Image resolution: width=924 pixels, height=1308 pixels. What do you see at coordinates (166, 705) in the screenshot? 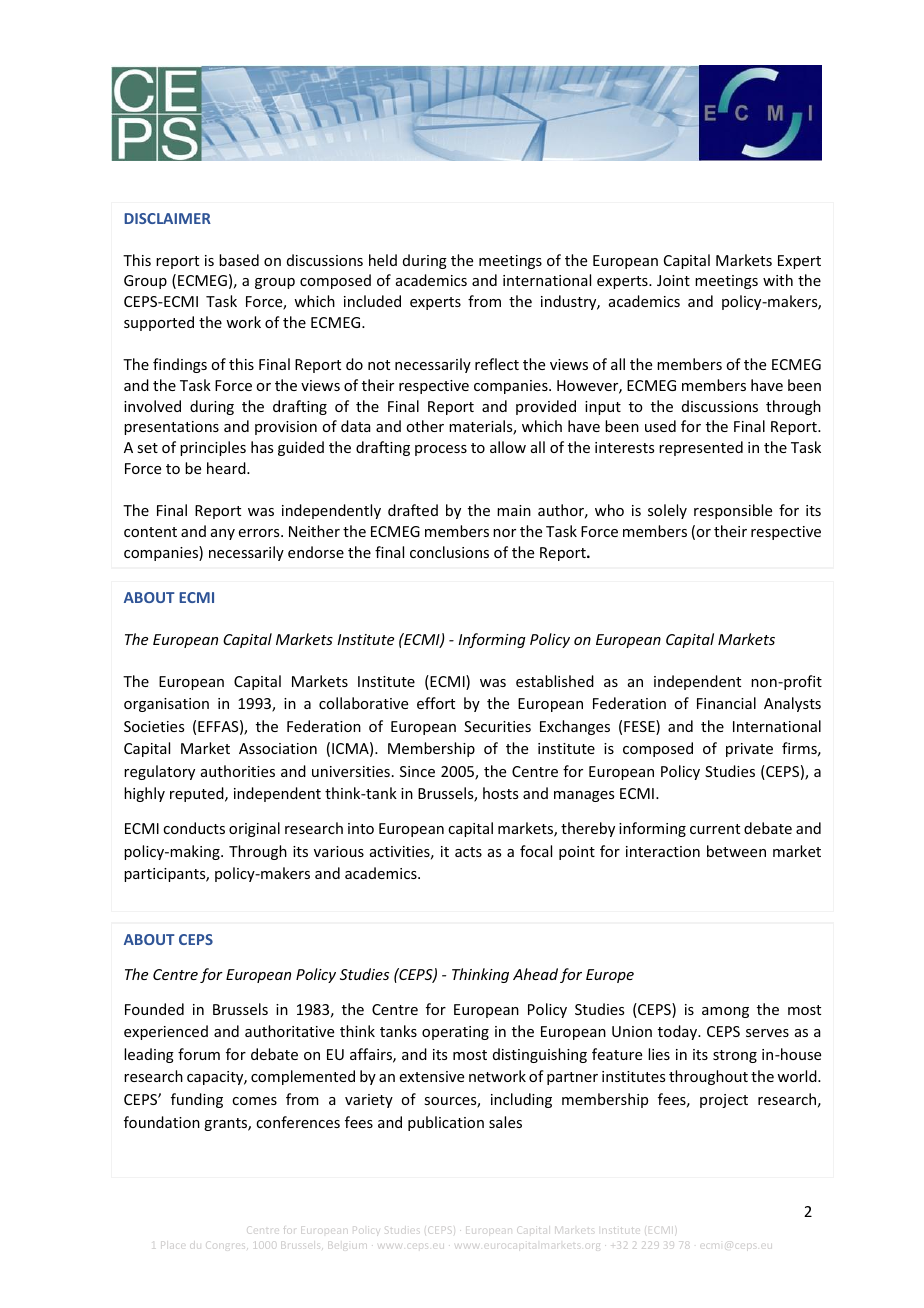
I see `organisation` at bounding box center [166, 705].
